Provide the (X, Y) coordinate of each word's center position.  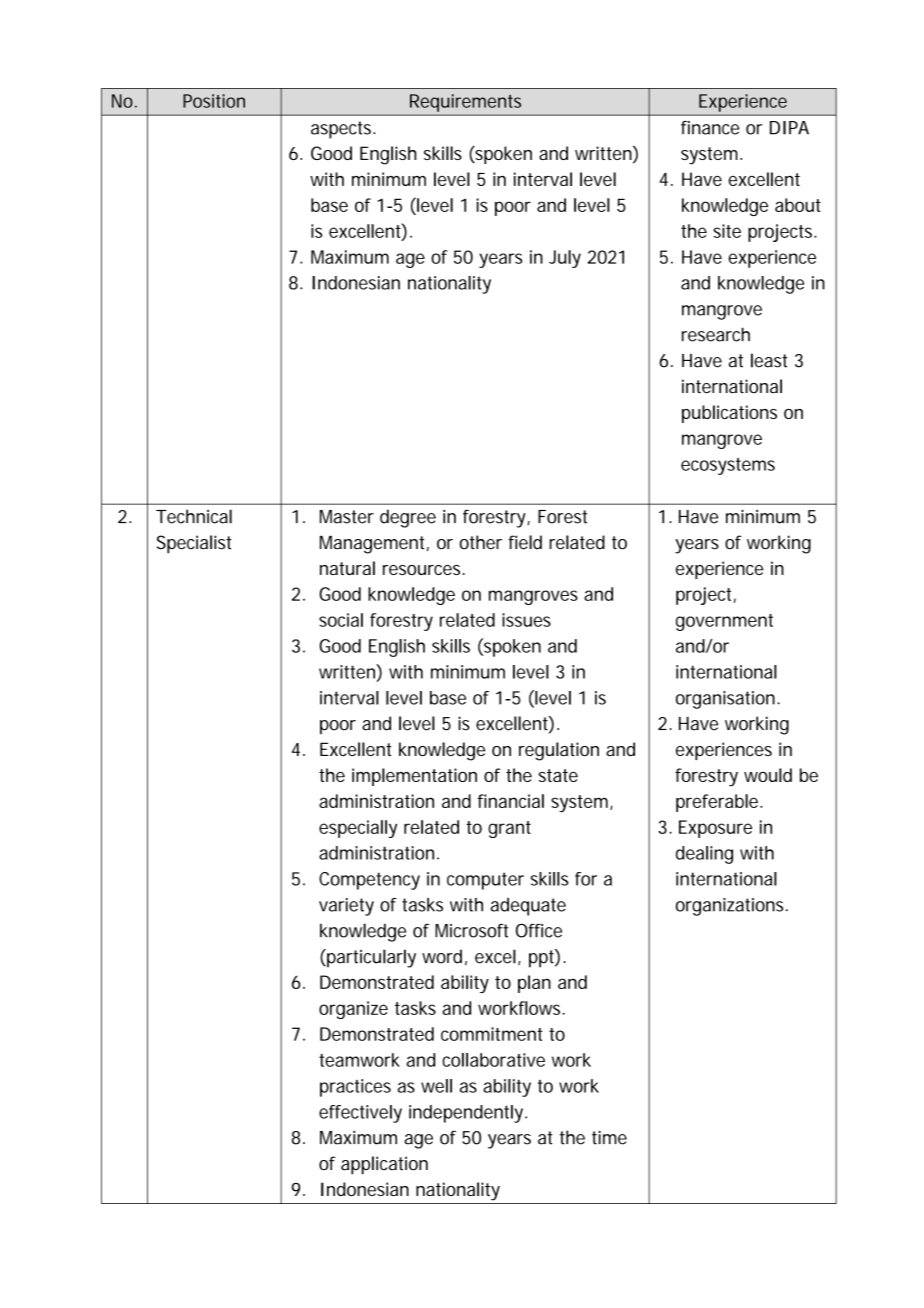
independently (468, 1114)
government (724, 622)
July (565, 259)
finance (710, 128)
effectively (360, 1114)
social (341, 620)
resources (424, 570)
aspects (343, 130)
